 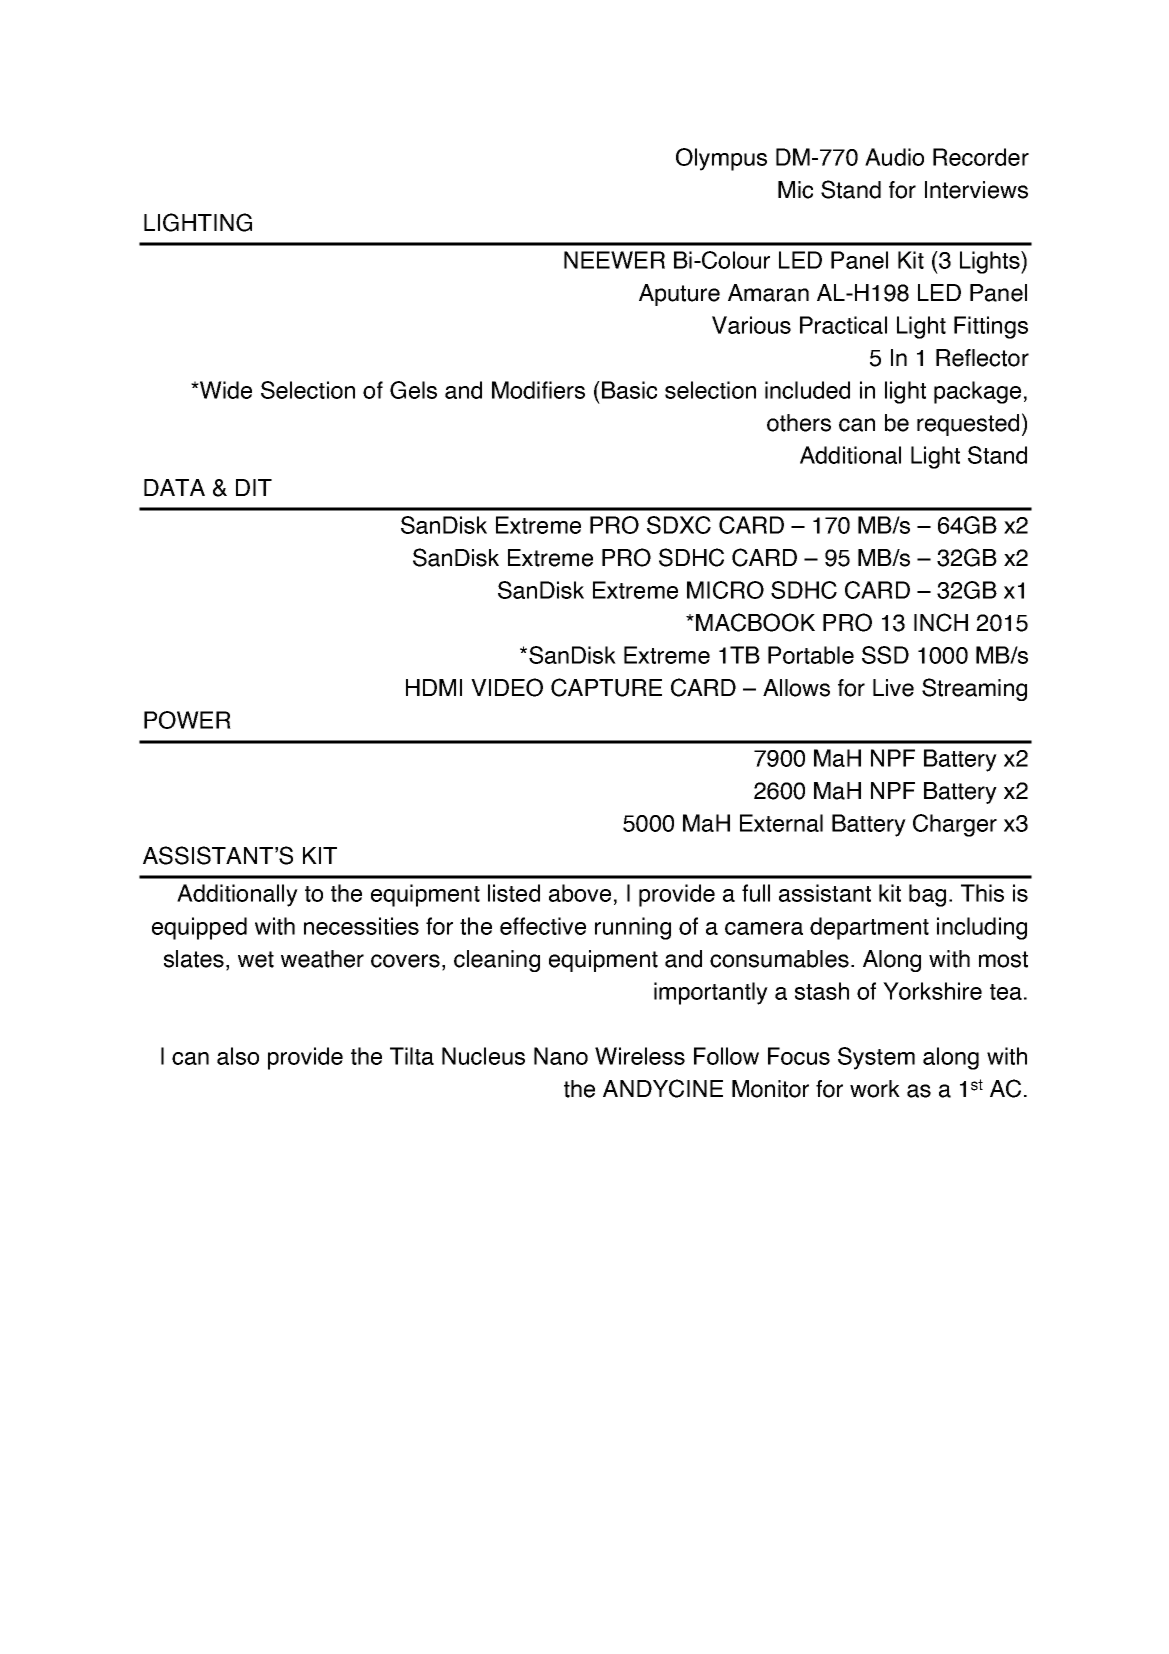 What do you see at coordinates (187, 720) in the screenshot?
I see `POWER` at bounding box center [187, 720].
